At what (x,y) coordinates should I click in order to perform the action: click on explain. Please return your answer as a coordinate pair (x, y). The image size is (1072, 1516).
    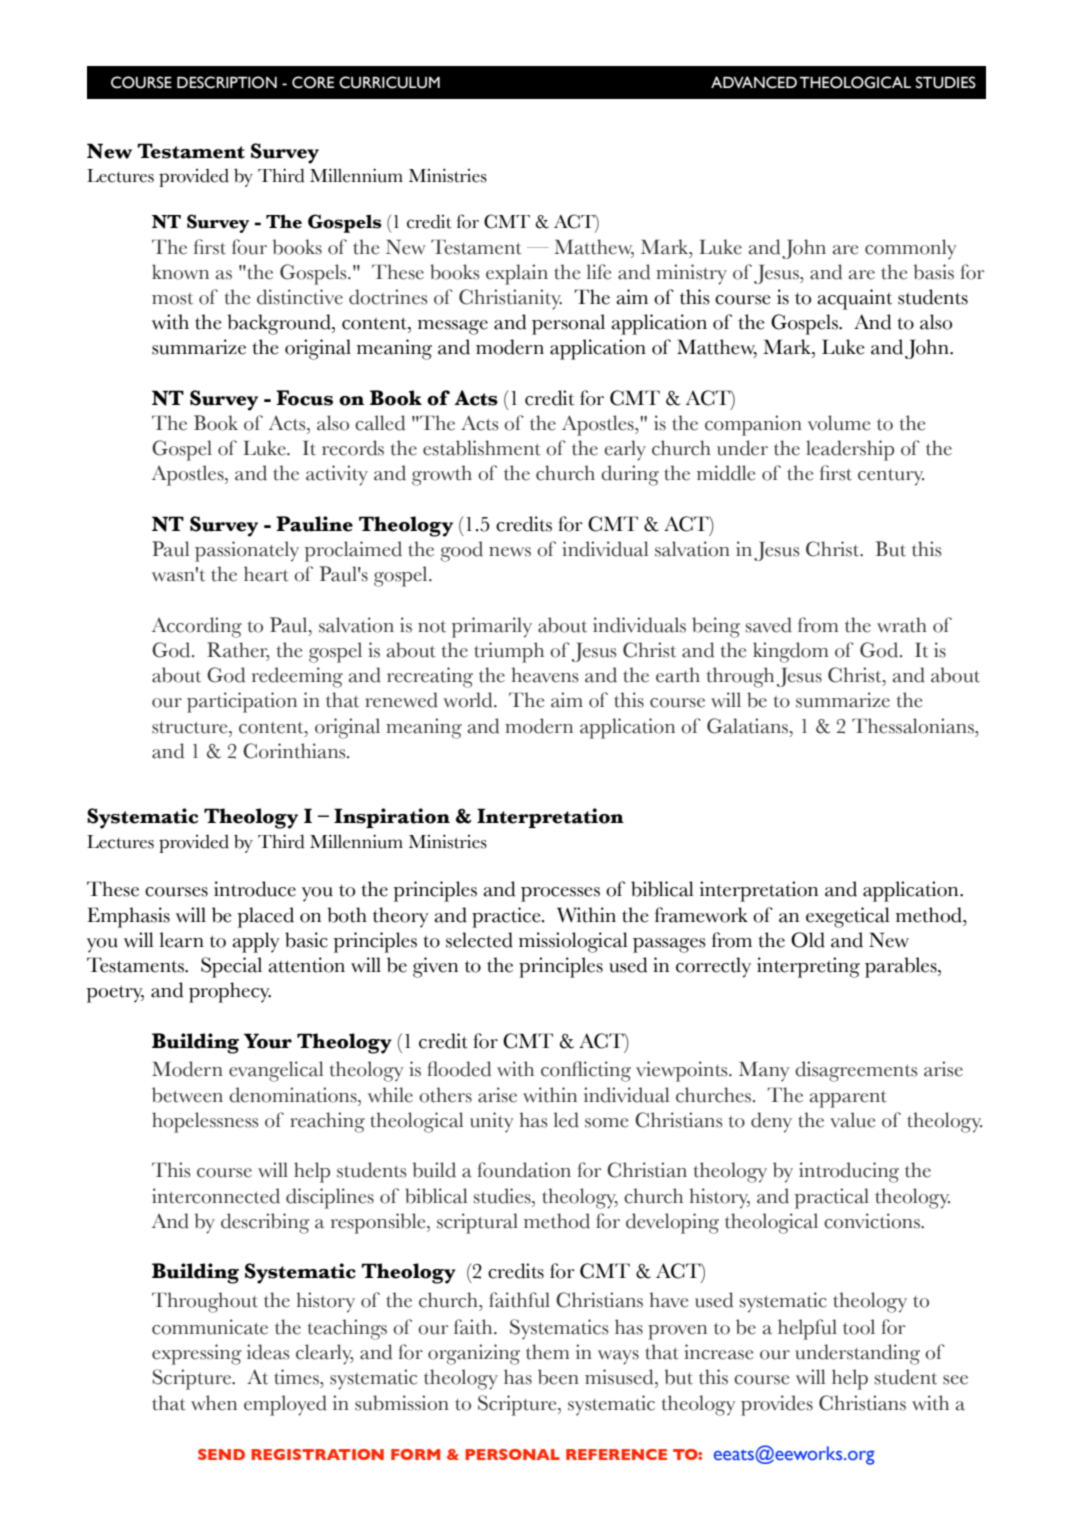
    Looking at the image, I should click on (517, 274).
